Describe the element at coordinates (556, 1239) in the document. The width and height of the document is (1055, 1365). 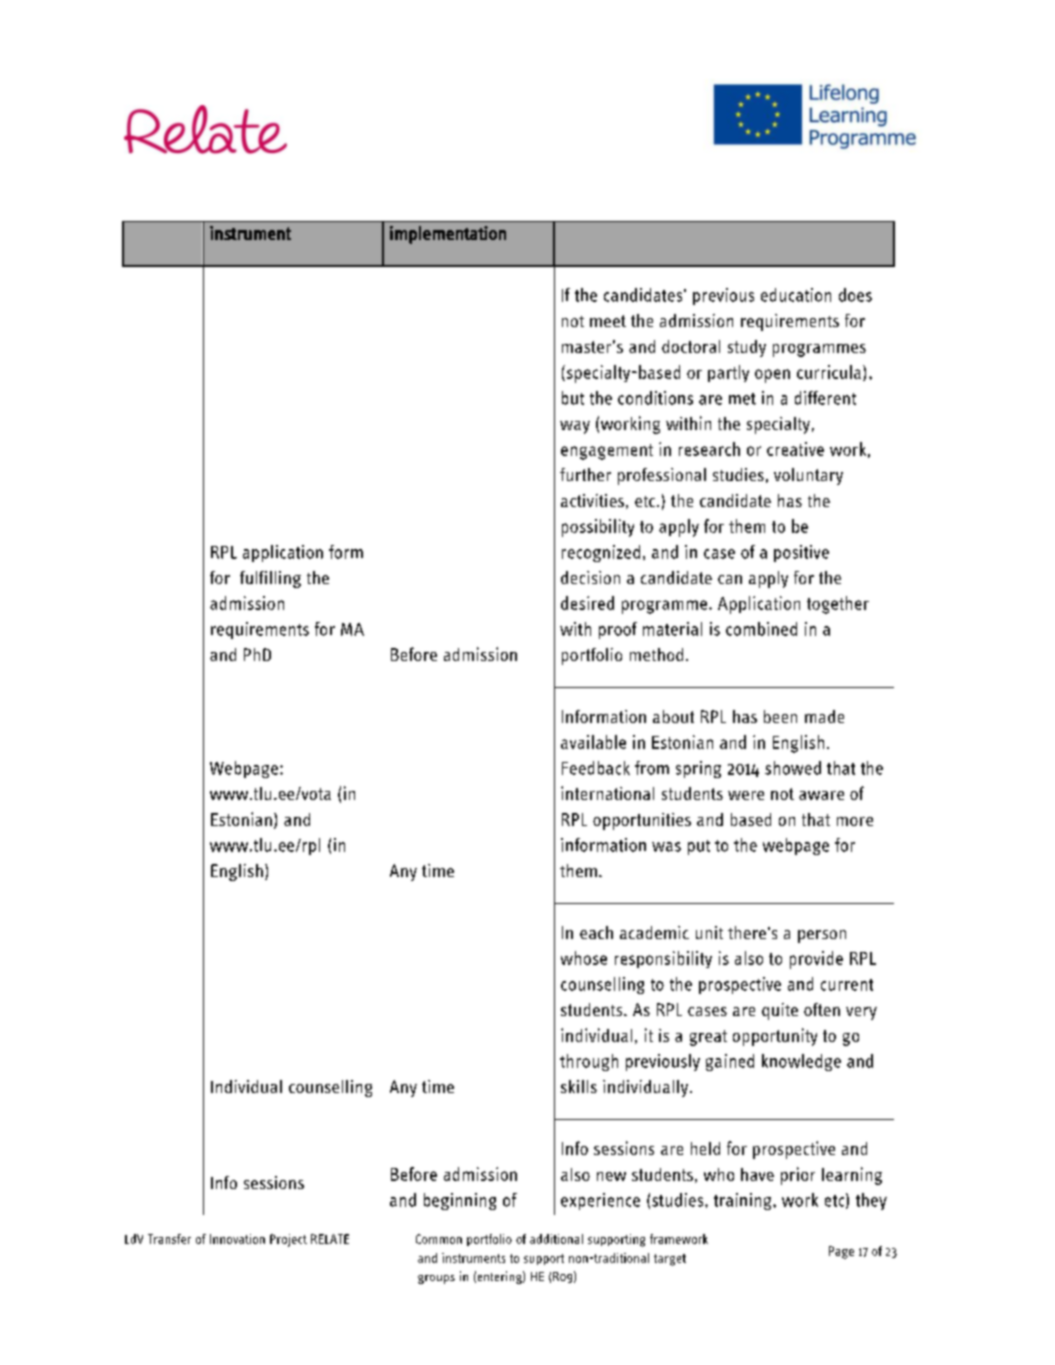
I see `additional` at that location.
